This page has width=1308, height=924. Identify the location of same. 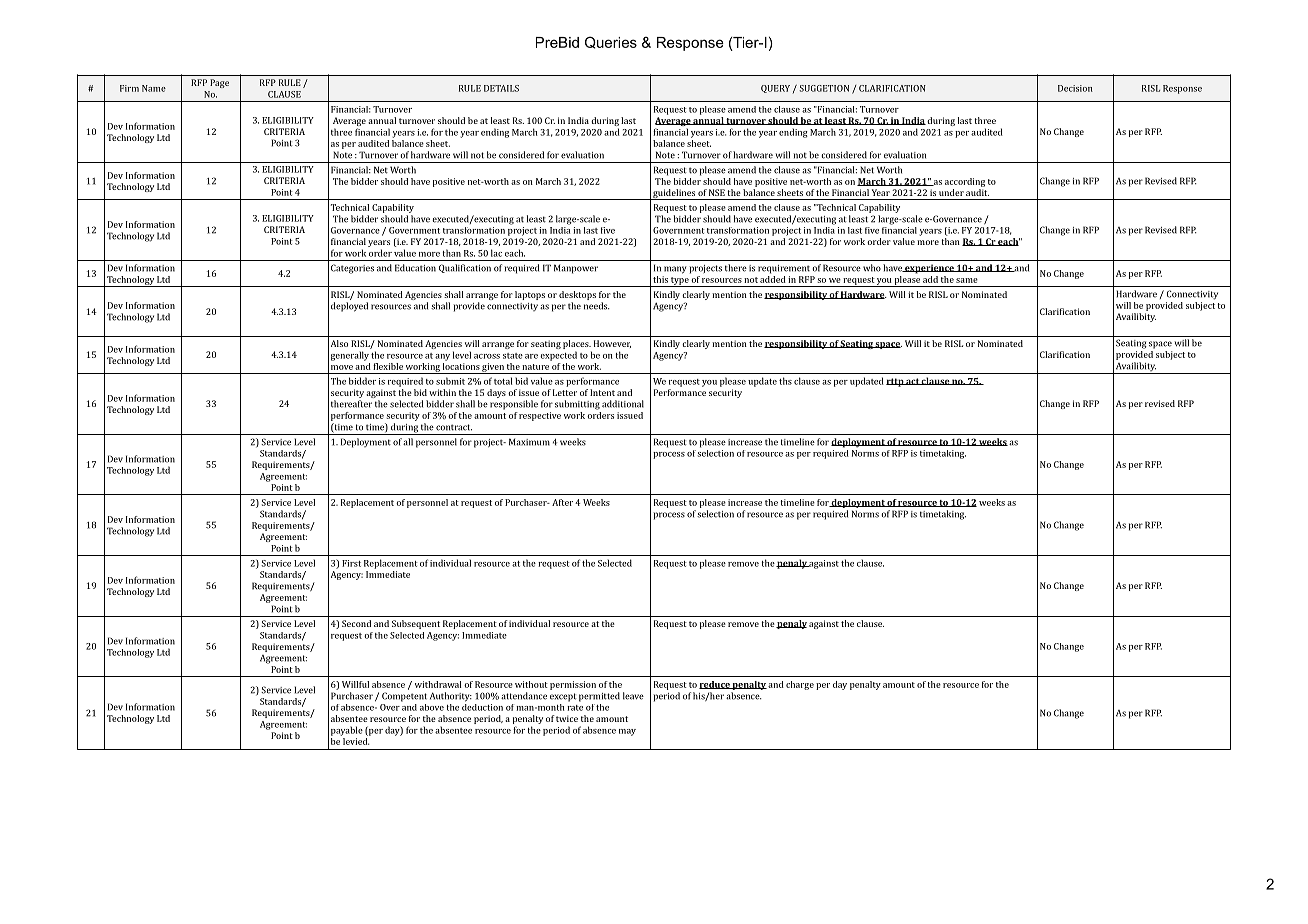
(967, 280).
